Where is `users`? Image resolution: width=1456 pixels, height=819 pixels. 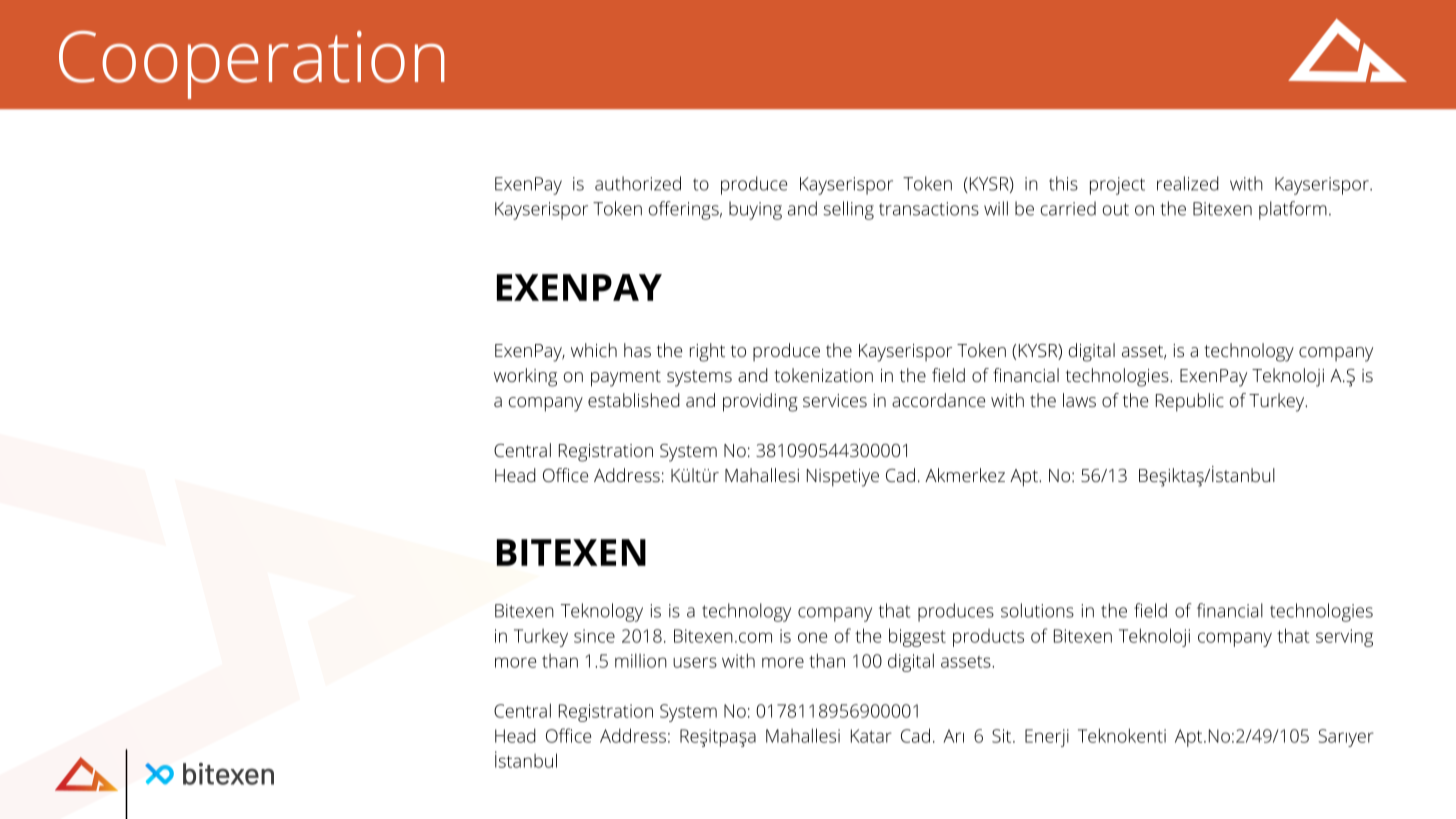
users is located at coordinates (695, 662).
